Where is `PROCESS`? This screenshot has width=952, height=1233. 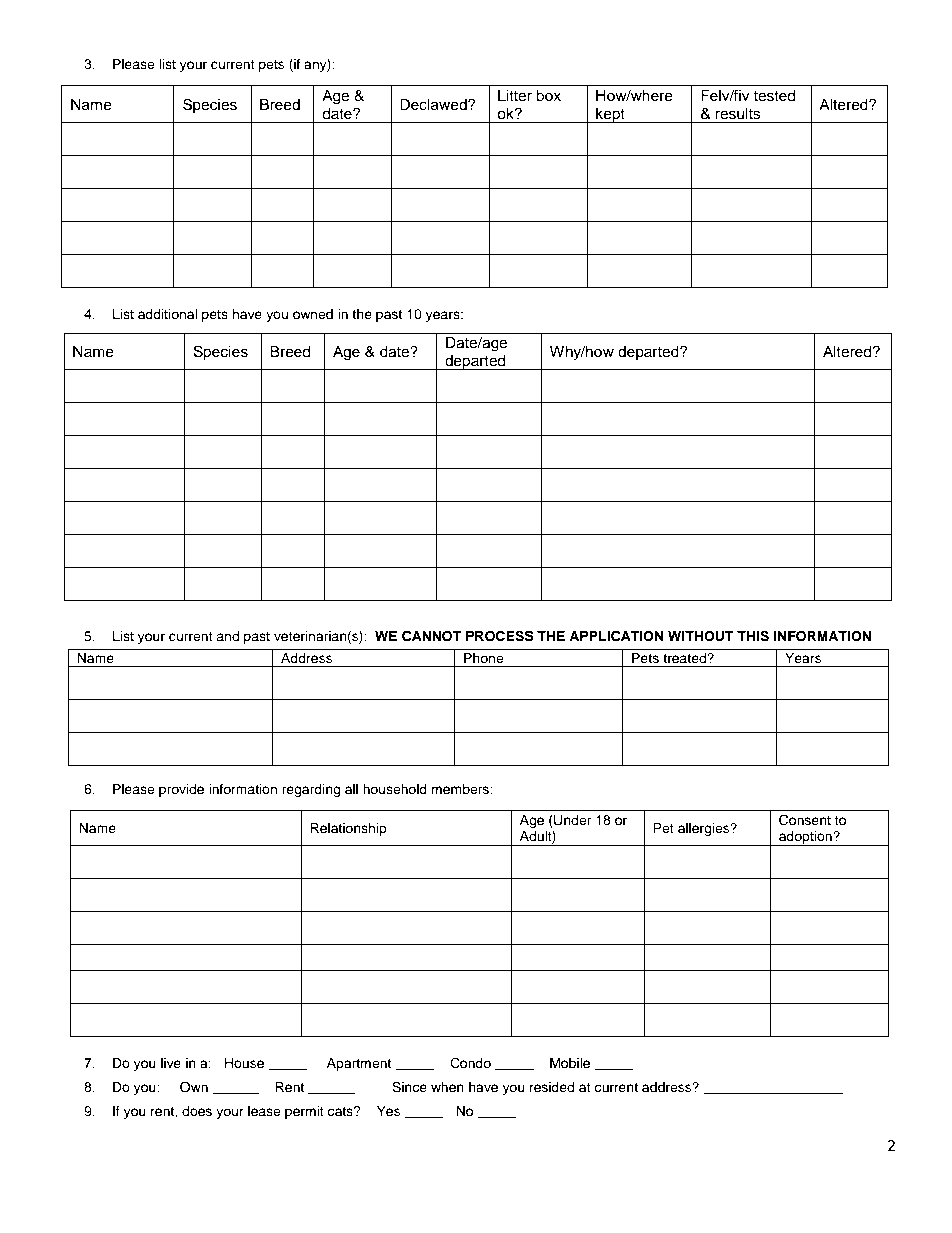
PROCESS is located at coordinates (500, 636).
